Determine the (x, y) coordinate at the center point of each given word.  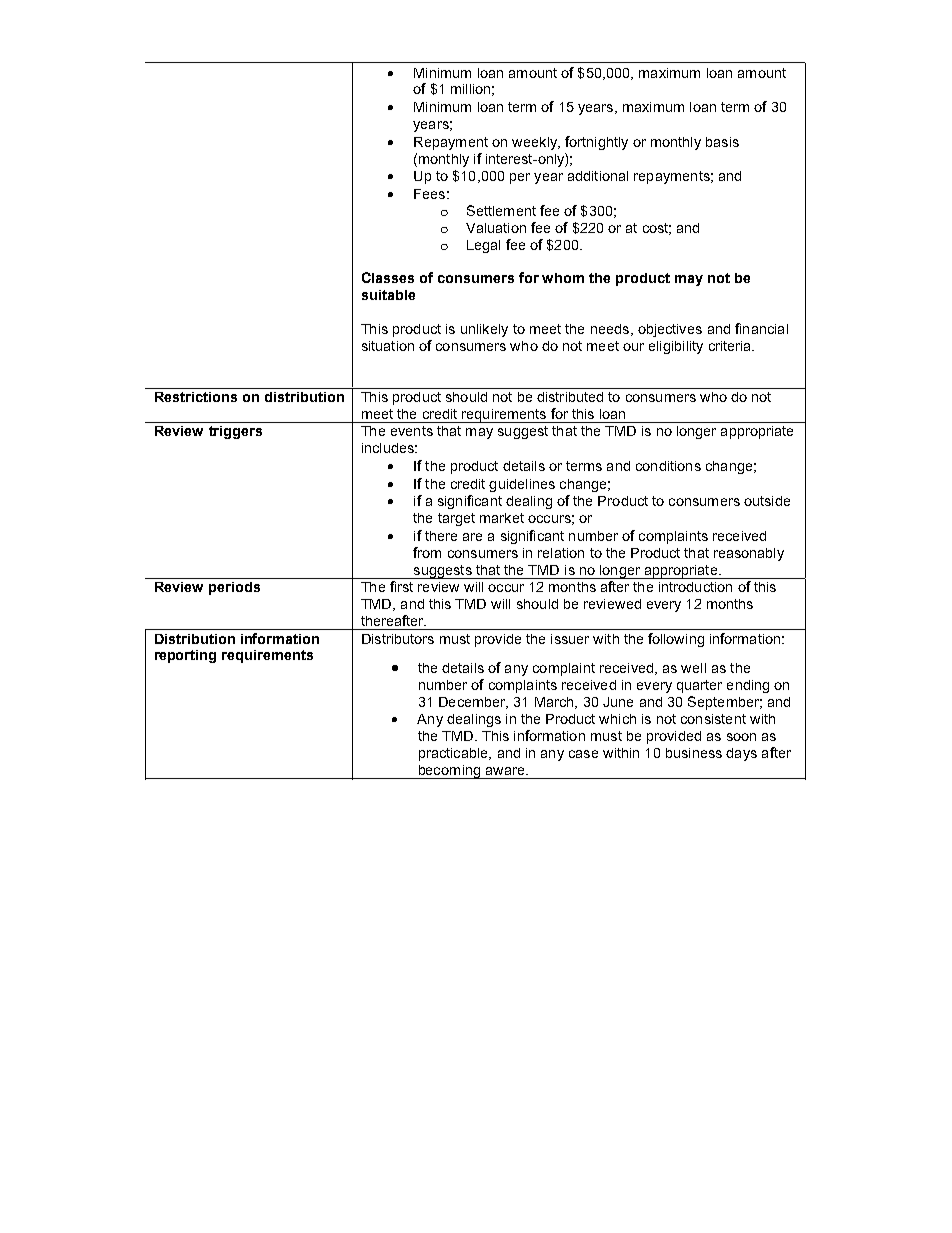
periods (234, 588)
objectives (670, 330)
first (401, 586)
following (676, 640)
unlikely (484, 330)
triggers (235, 432)
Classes (388, 277)
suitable (388, 295)
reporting (185, 656)
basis (722, 142)
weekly (536, 143)
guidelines (522, 485)
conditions (668, 466)
